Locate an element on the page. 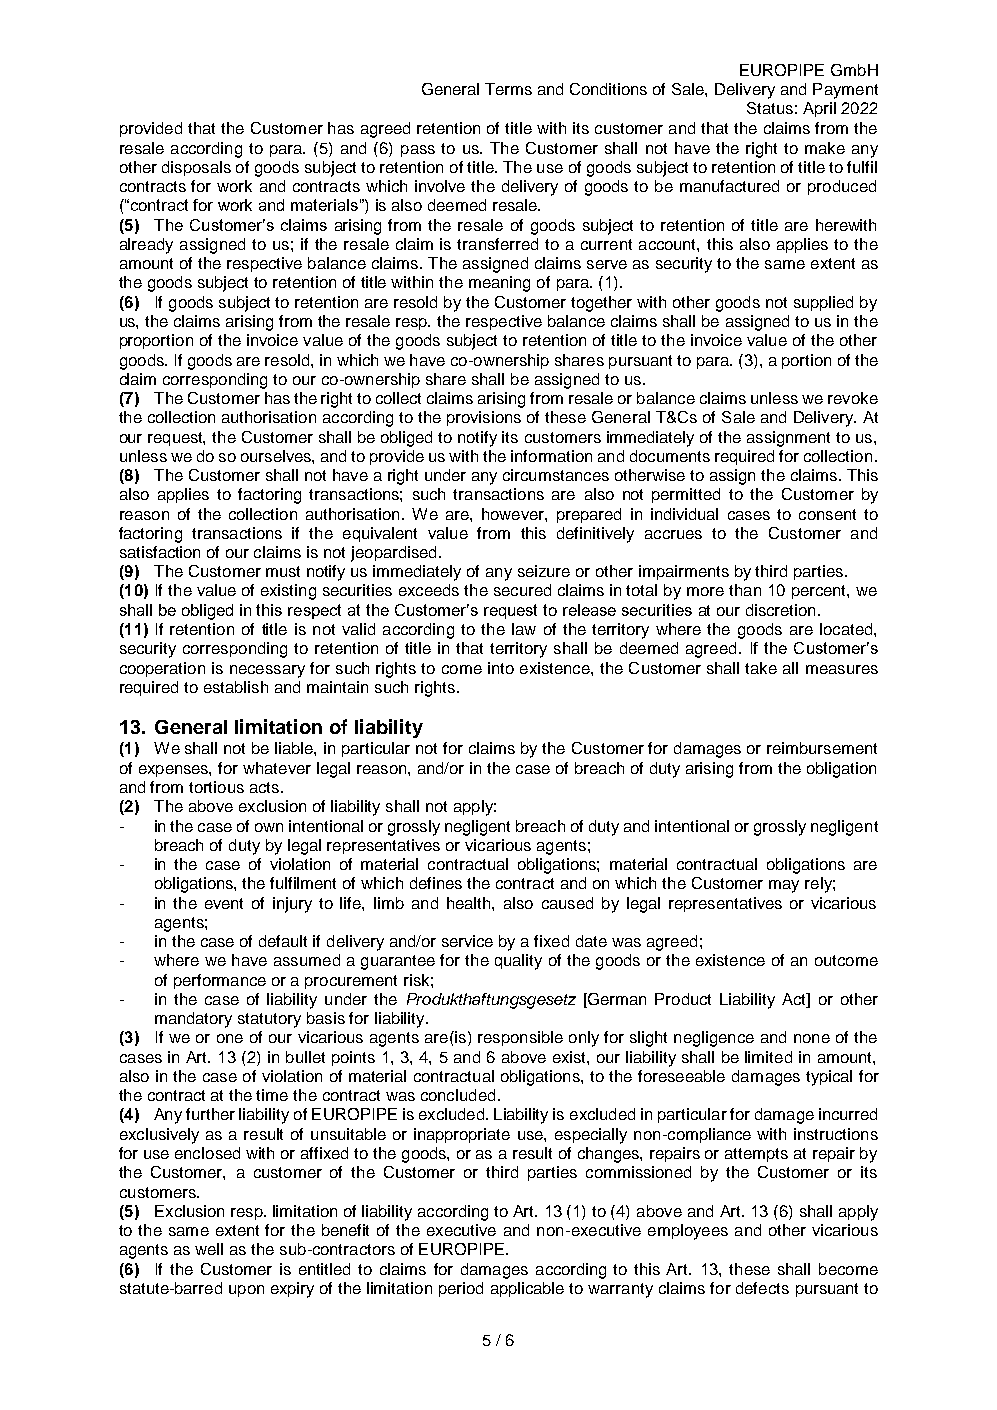  applicable is located at coordinates (527, 1289).
